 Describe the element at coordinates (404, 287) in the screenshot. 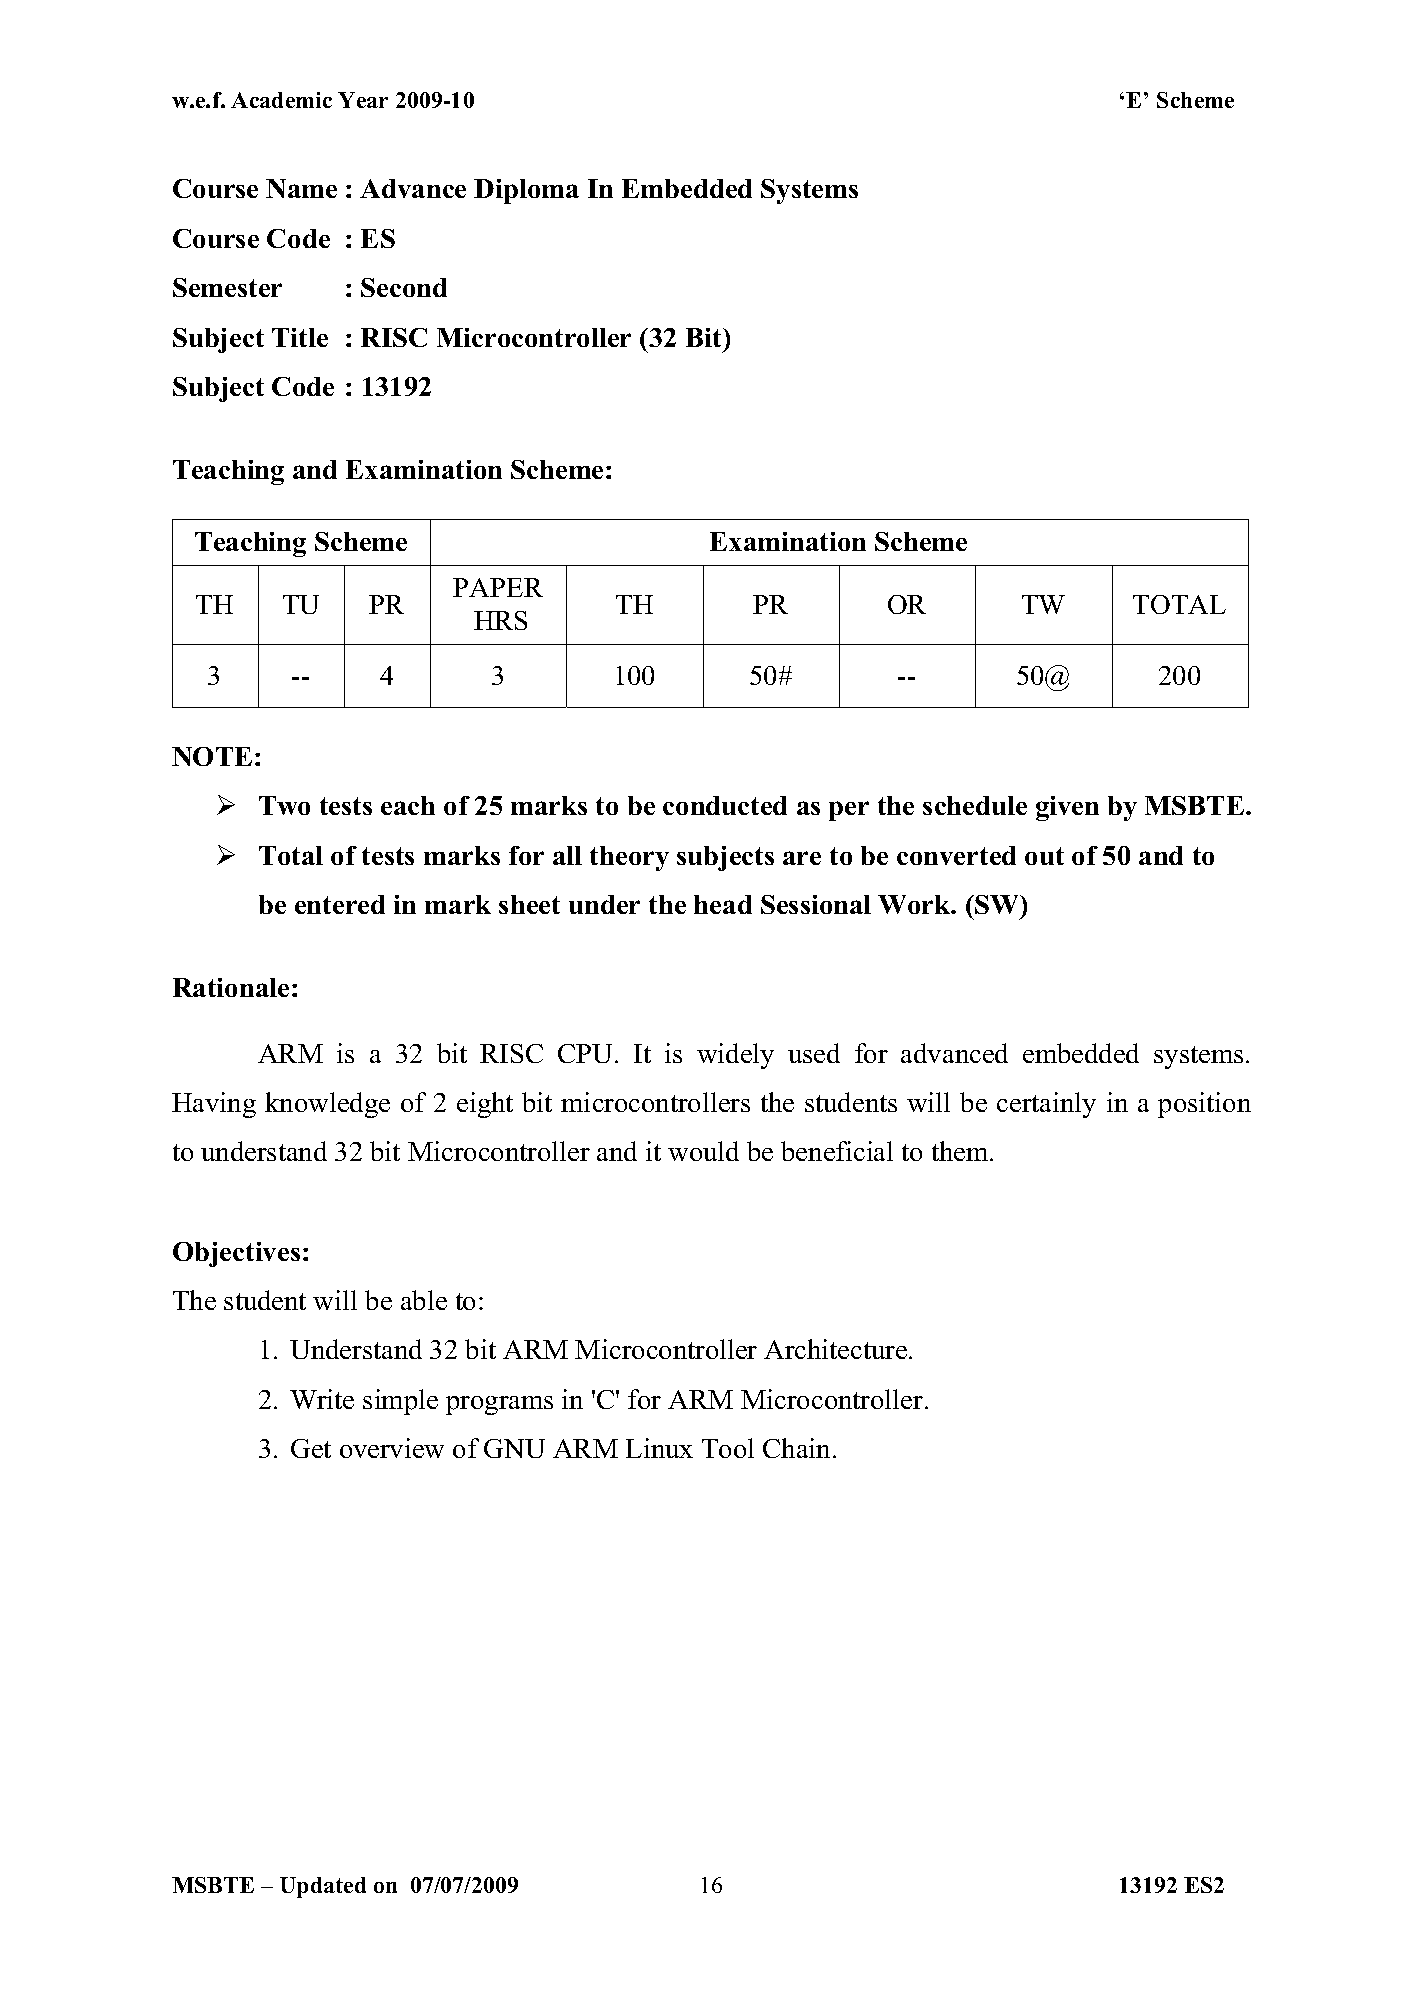

I see `Second` at that location.
